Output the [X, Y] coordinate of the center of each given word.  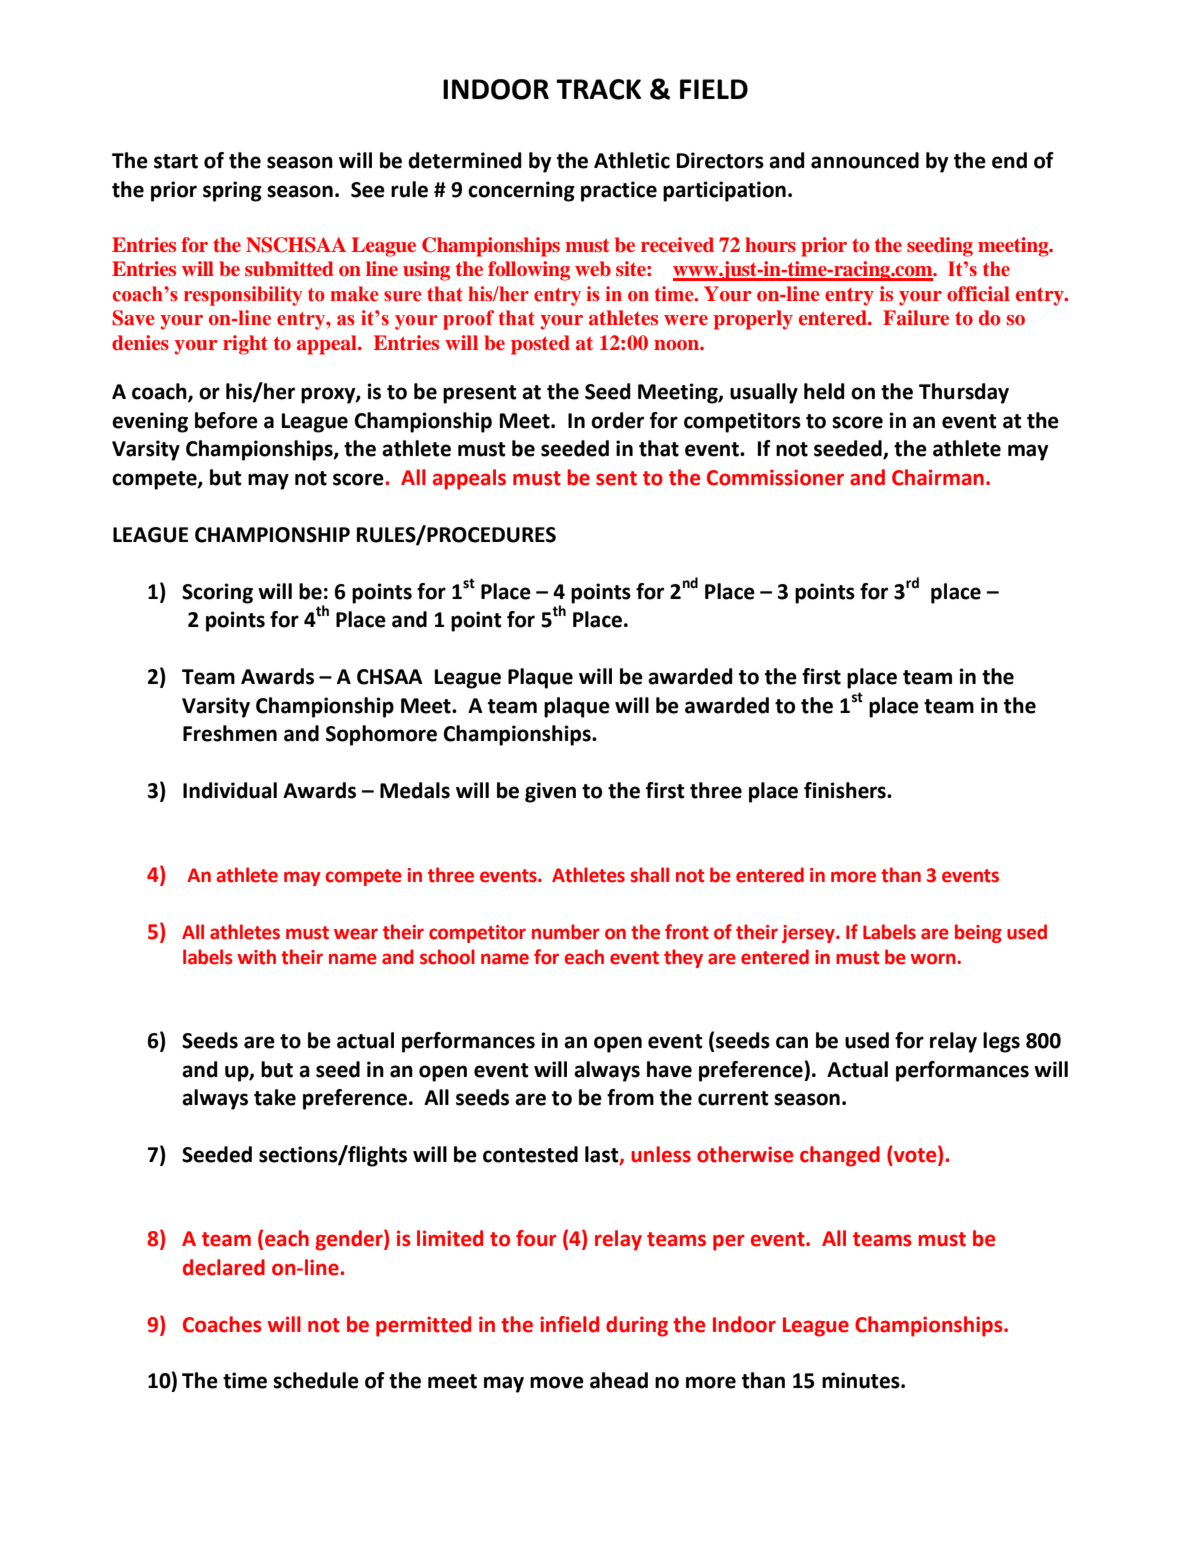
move [557, 1382]
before [226, 420]
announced [865, 160]
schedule [316, 1380]
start [176, 161]
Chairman [938, 477]
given [550, 792]
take [275, 1097]
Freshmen [230, 733]
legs [1001, 1042]
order [617, 420]
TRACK [598, 89]
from [630, 1097]
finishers [846, 790]
